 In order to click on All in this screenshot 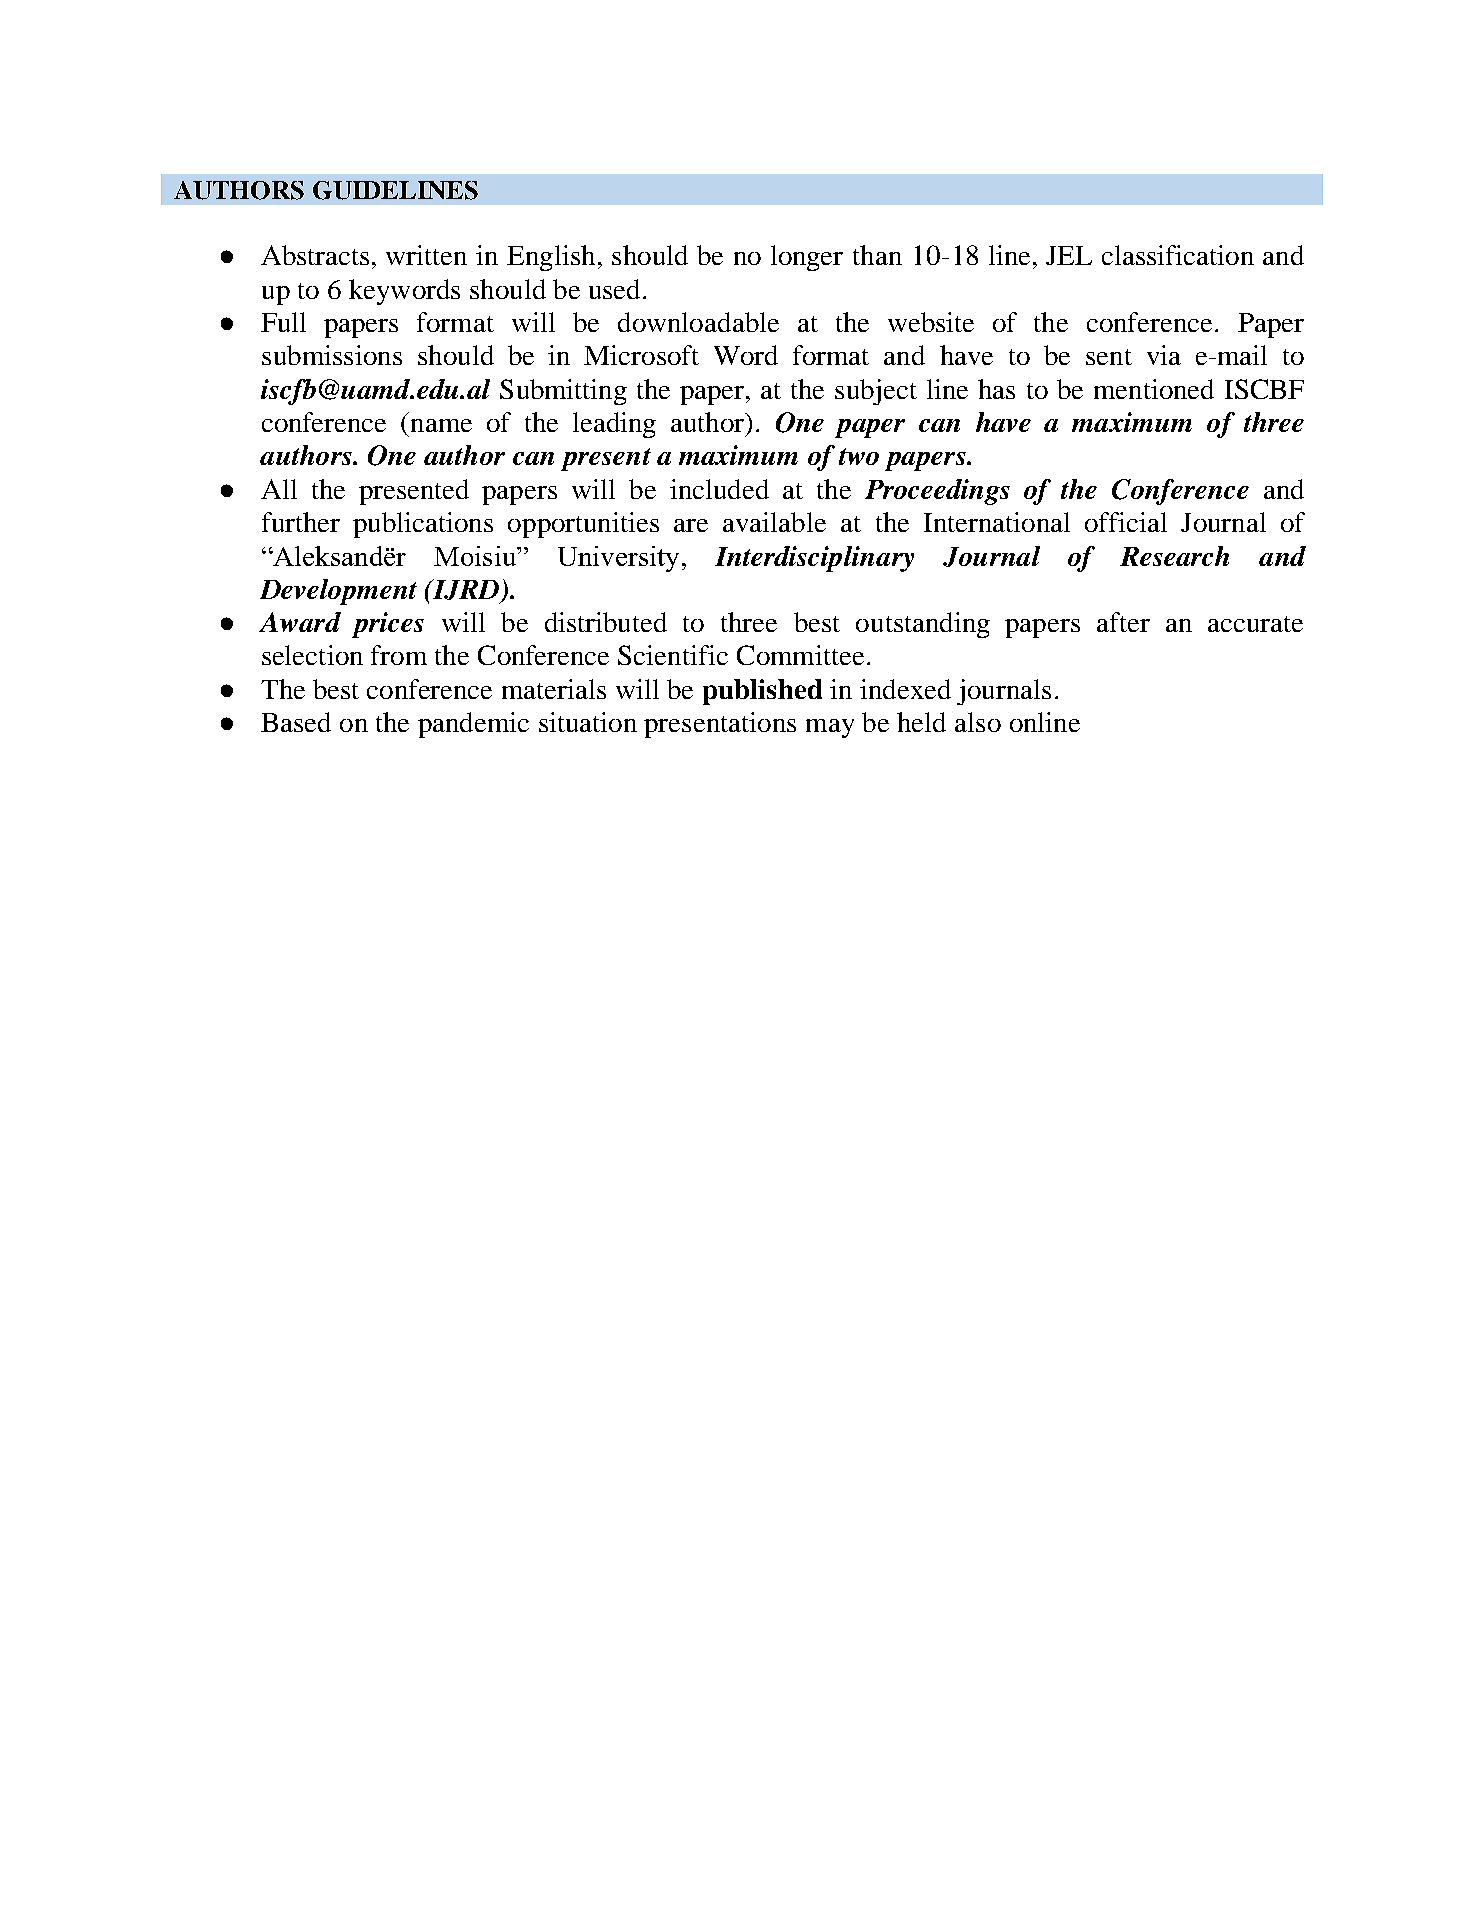, I will do `click(279, 489)`.
